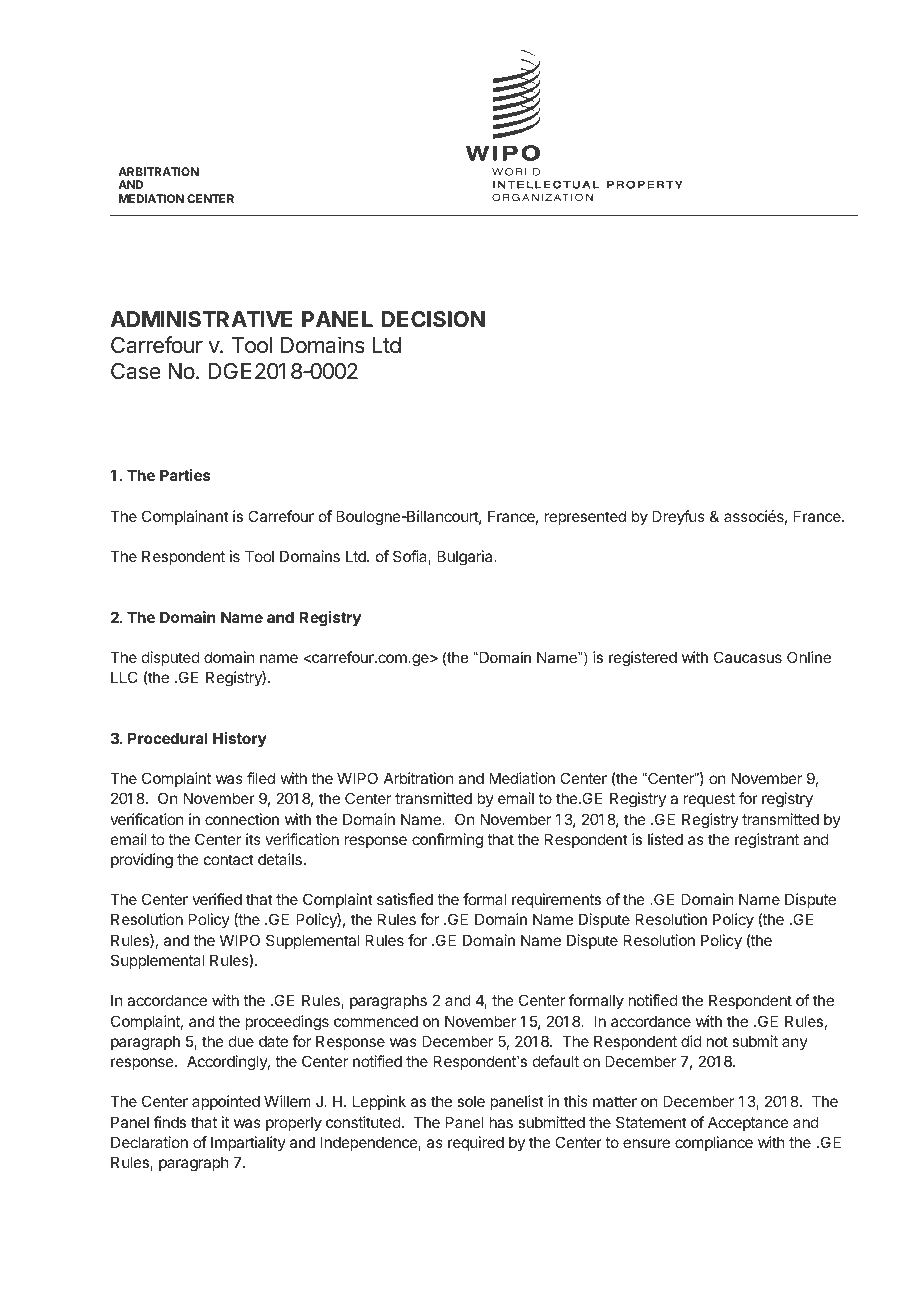  Describe the element at coordinates (226, 1102) in the page. I see `appointed` at that location.
